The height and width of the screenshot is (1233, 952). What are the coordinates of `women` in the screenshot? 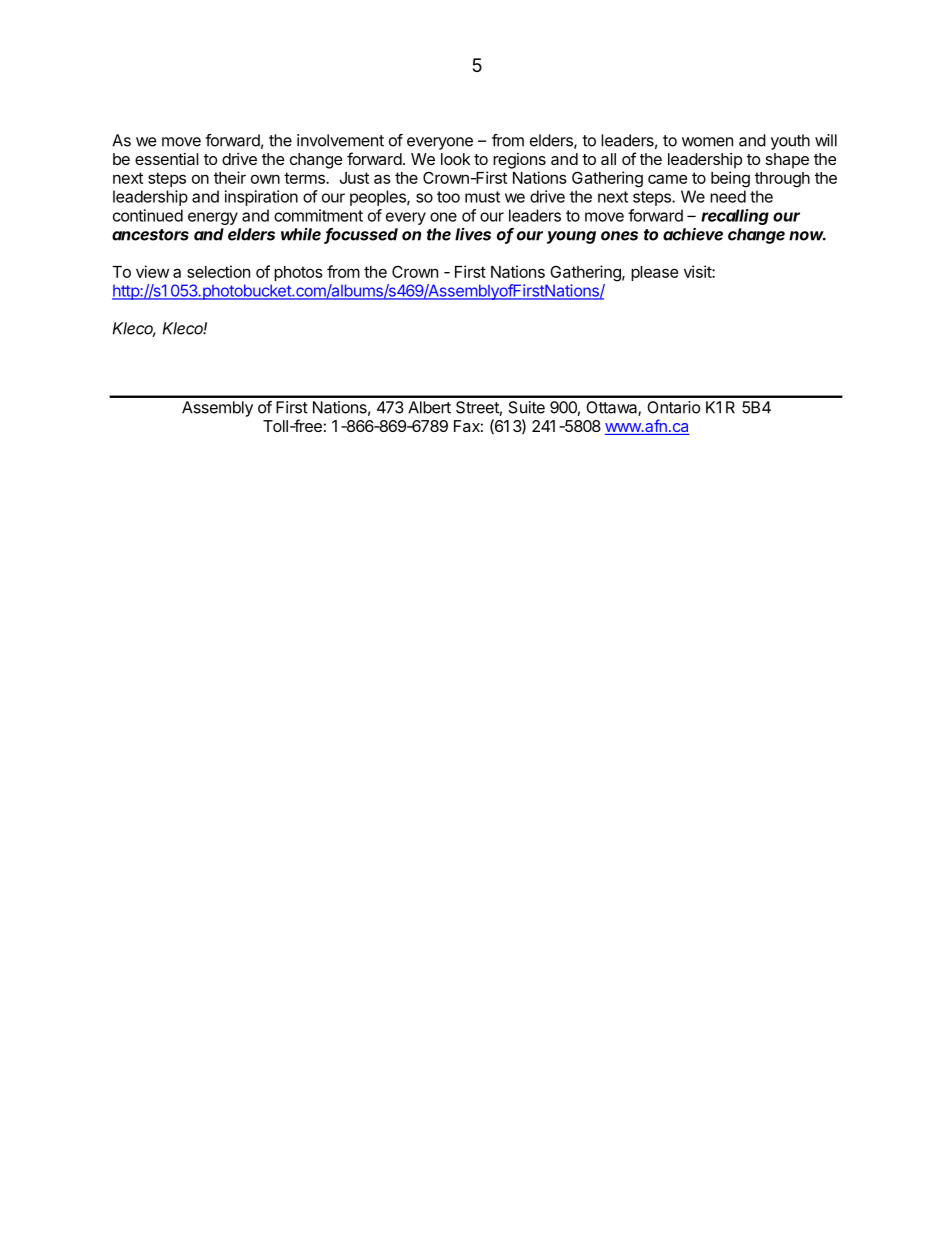 It's located at (707, 142).
